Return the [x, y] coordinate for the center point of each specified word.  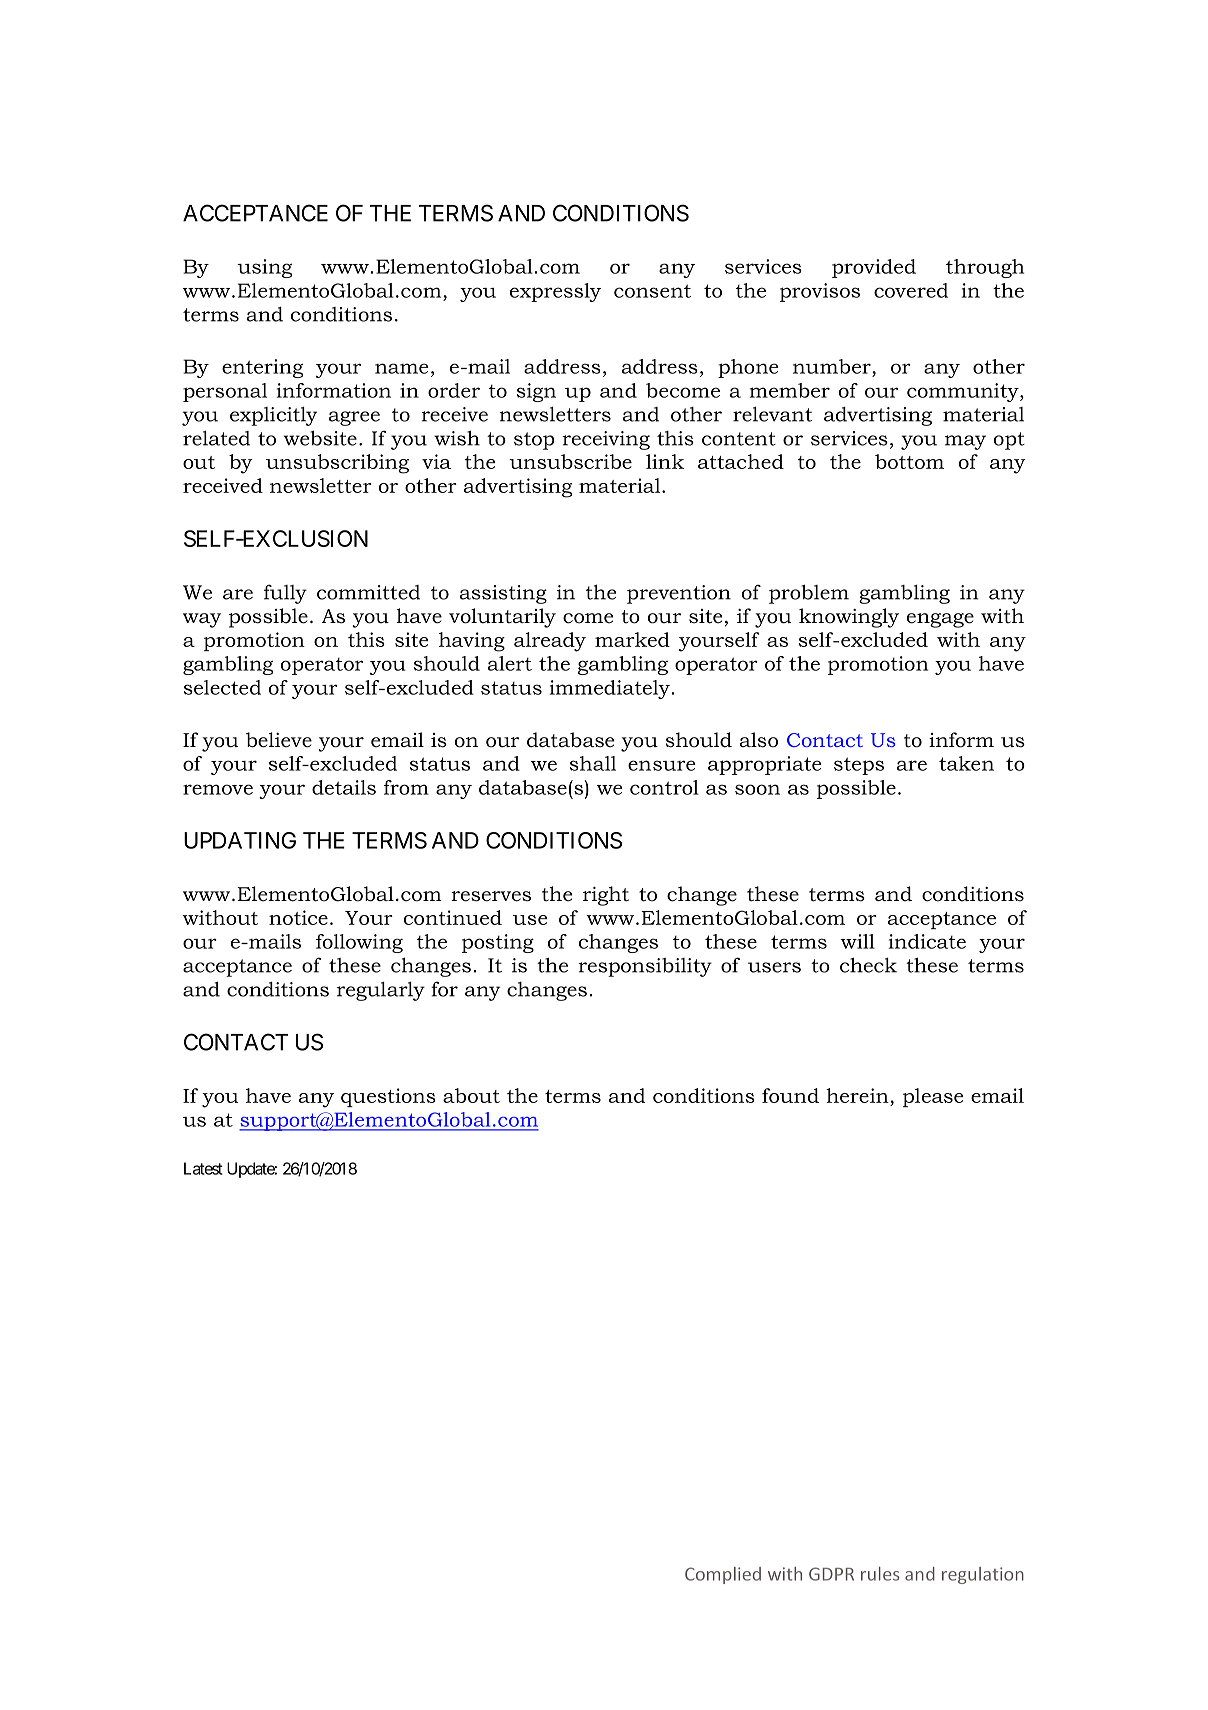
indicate [927, 941]
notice [298, 917]
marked [632, 639]
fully [285, 594]
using [264, 268]
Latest [203, 1168]
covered [911, 290]
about [471, 1095]
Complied [723, 1575]
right [606, 896]
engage [940, 620]
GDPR [831, 1574]
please [933, 1097]
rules [880, 1574]
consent [652, 291]
